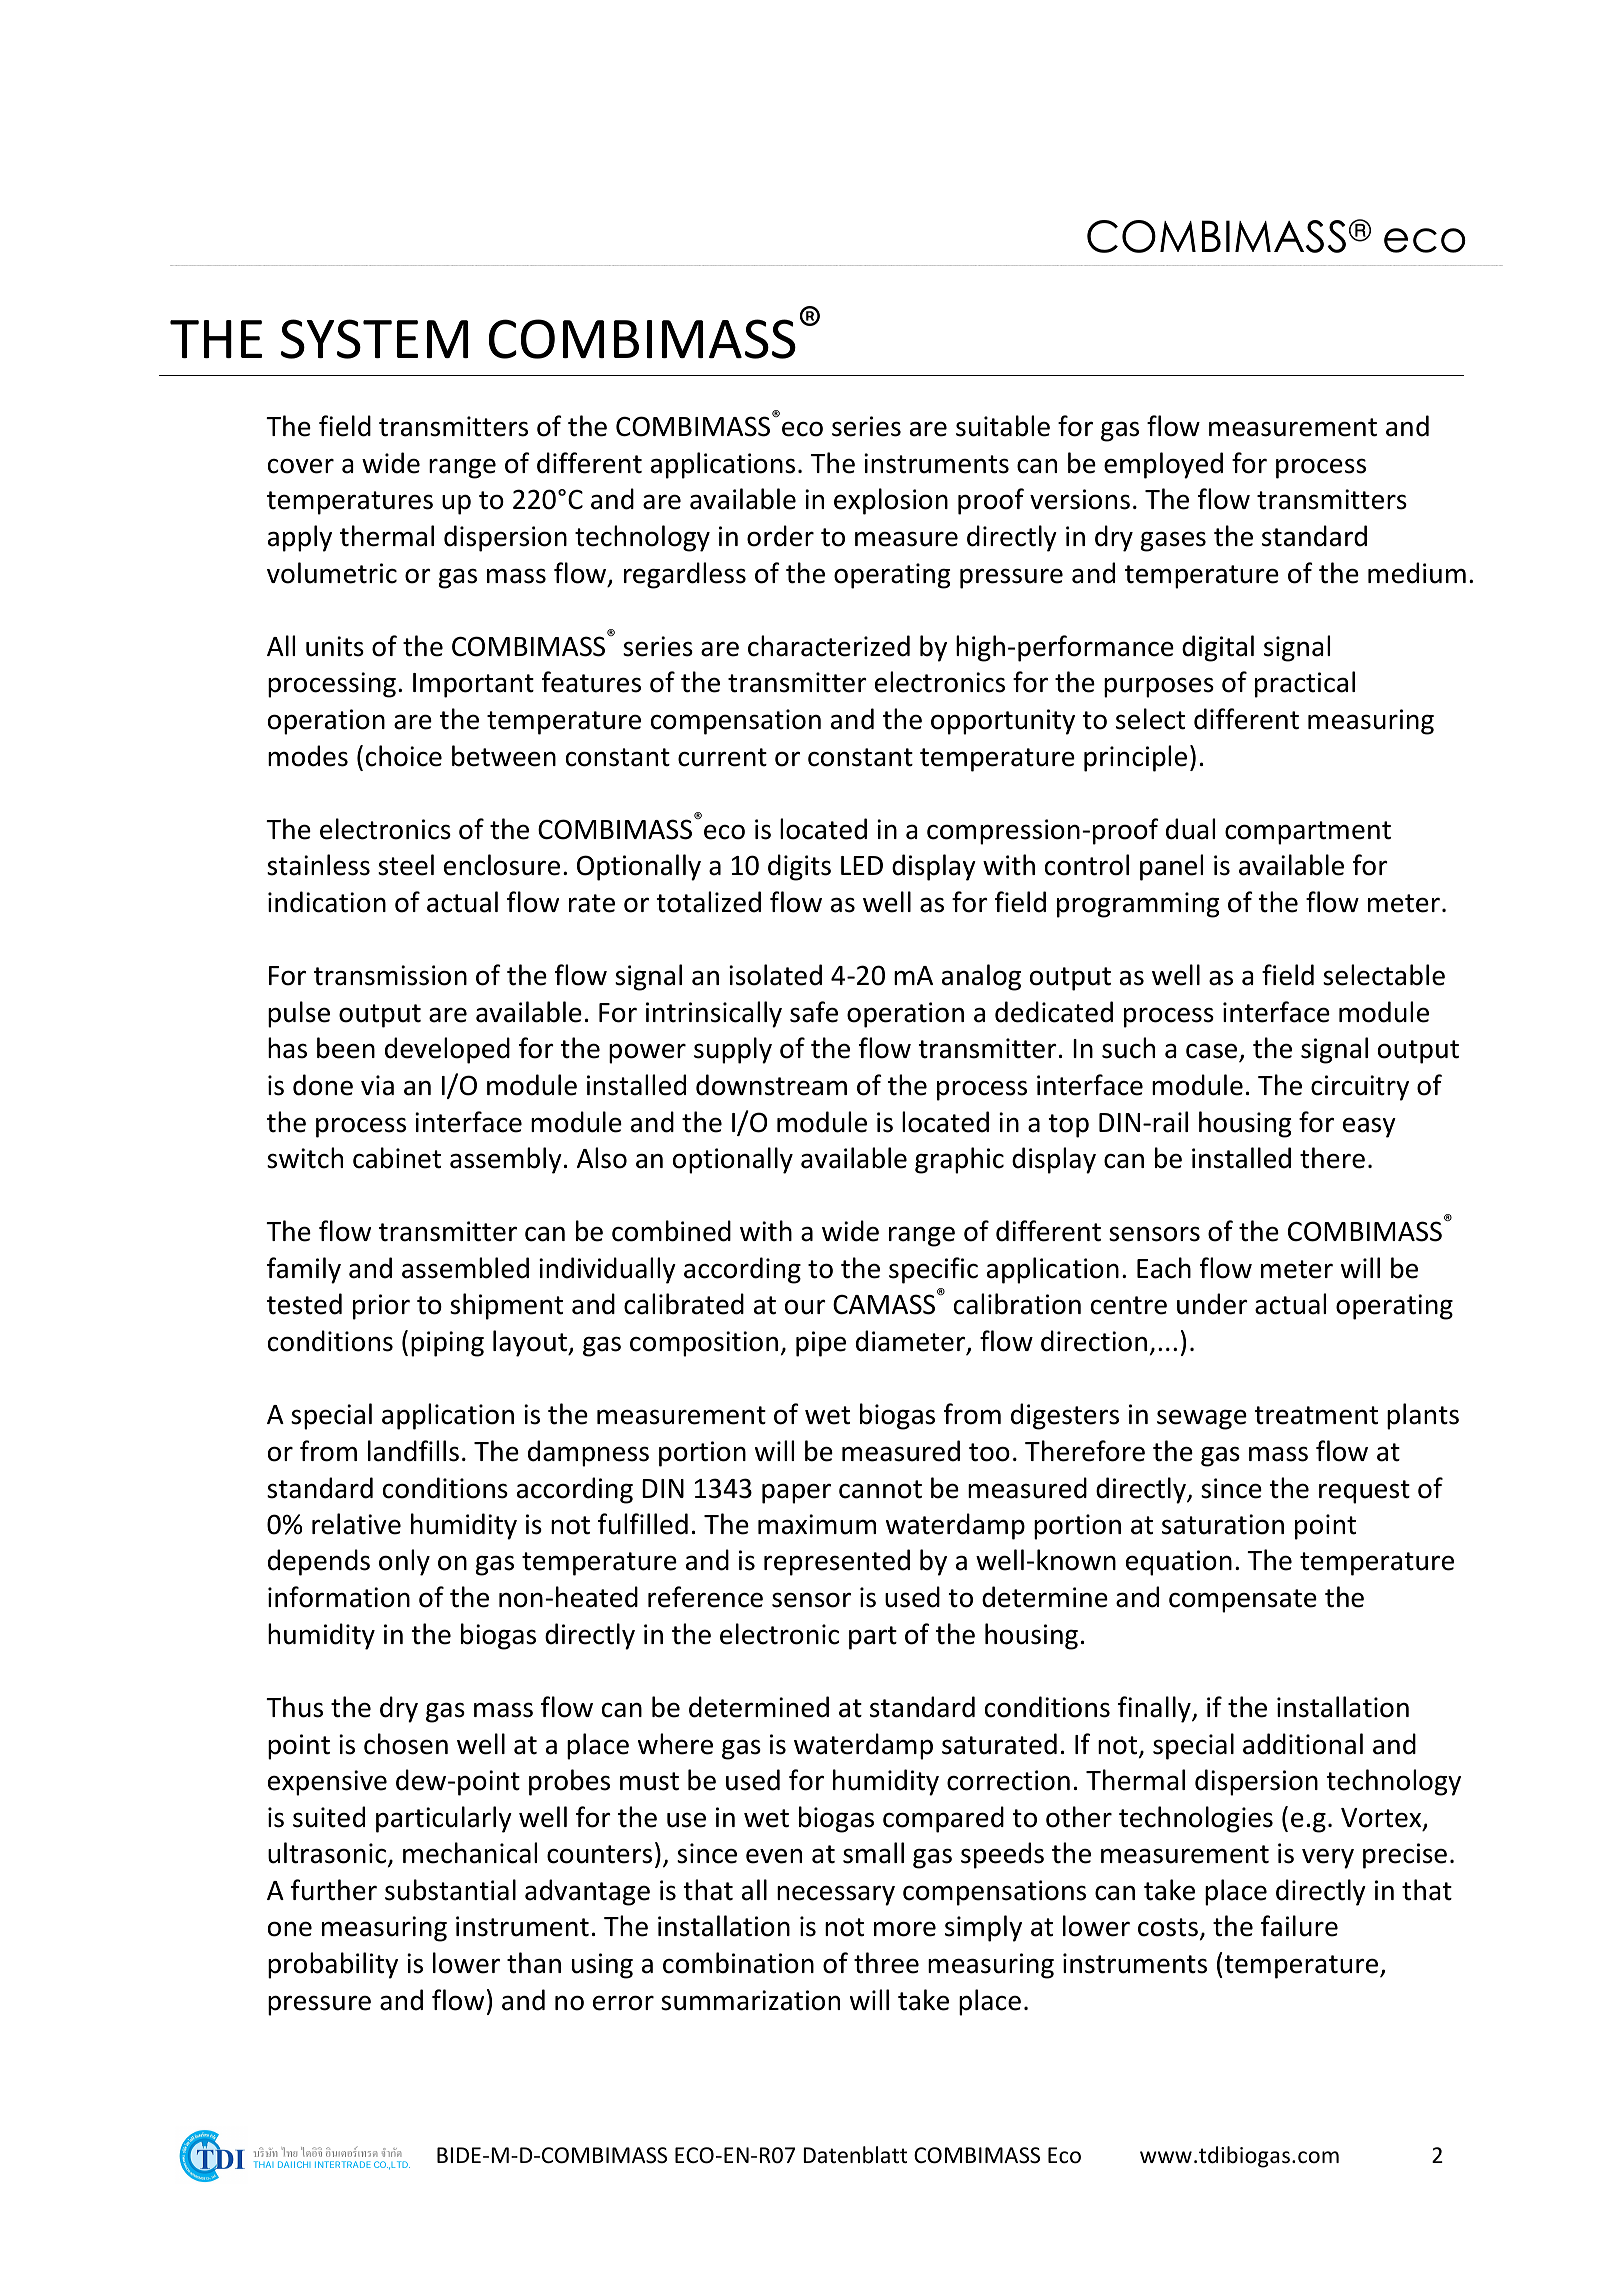 This screenshot has width=1622, height=2294. Describe the element at coordinates (374, 339) in the screenshot. I see `SYSTEM` at that location.
